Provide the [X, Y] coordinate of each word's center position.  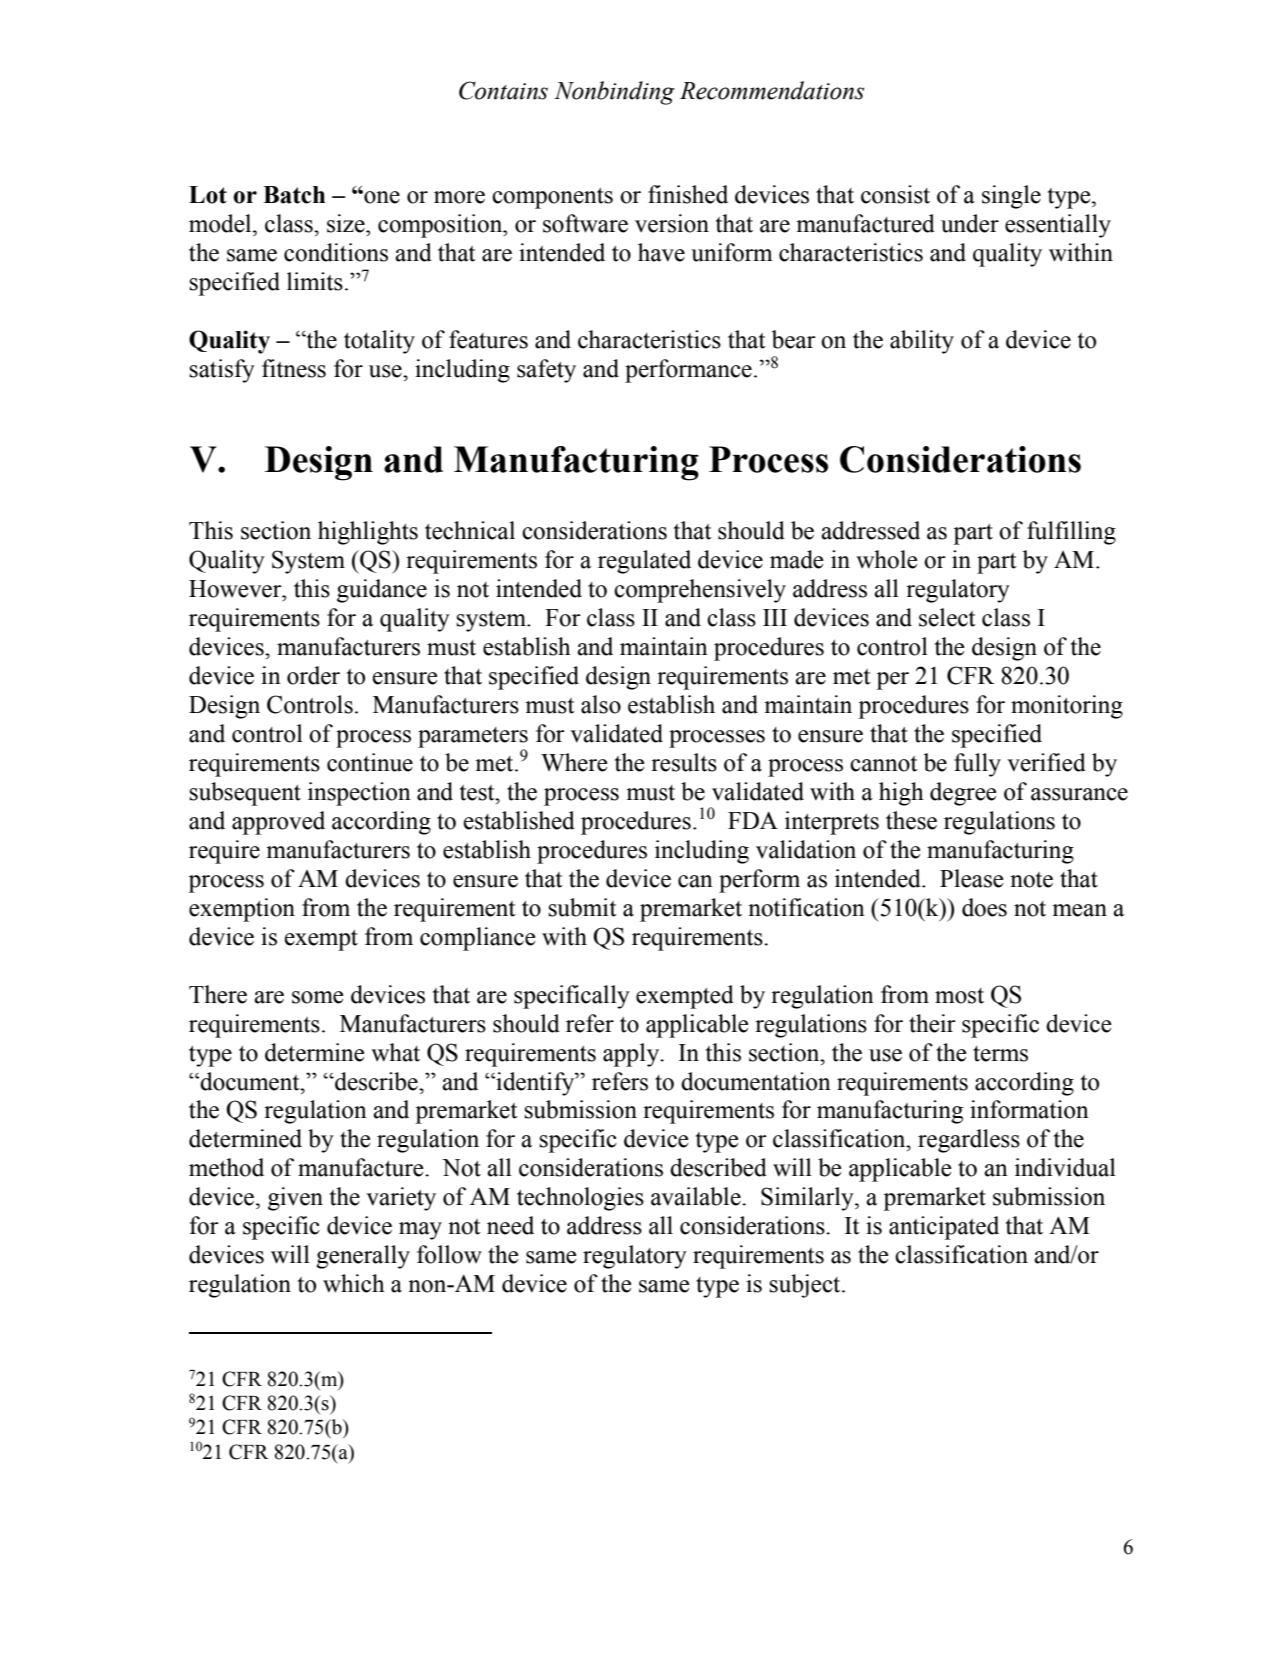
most [959, 996]
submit [582, 907]
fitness [294, 368]
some [318, 997]
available [697, 1196]
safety [546, 371]
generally [363, 1257]
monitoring [1067, 707]
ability [922, 342]
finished [688, 194]
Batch [294, 195]
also [601, 704]
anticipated [944, 1228]
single [1011, 197]
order [313, 675]
